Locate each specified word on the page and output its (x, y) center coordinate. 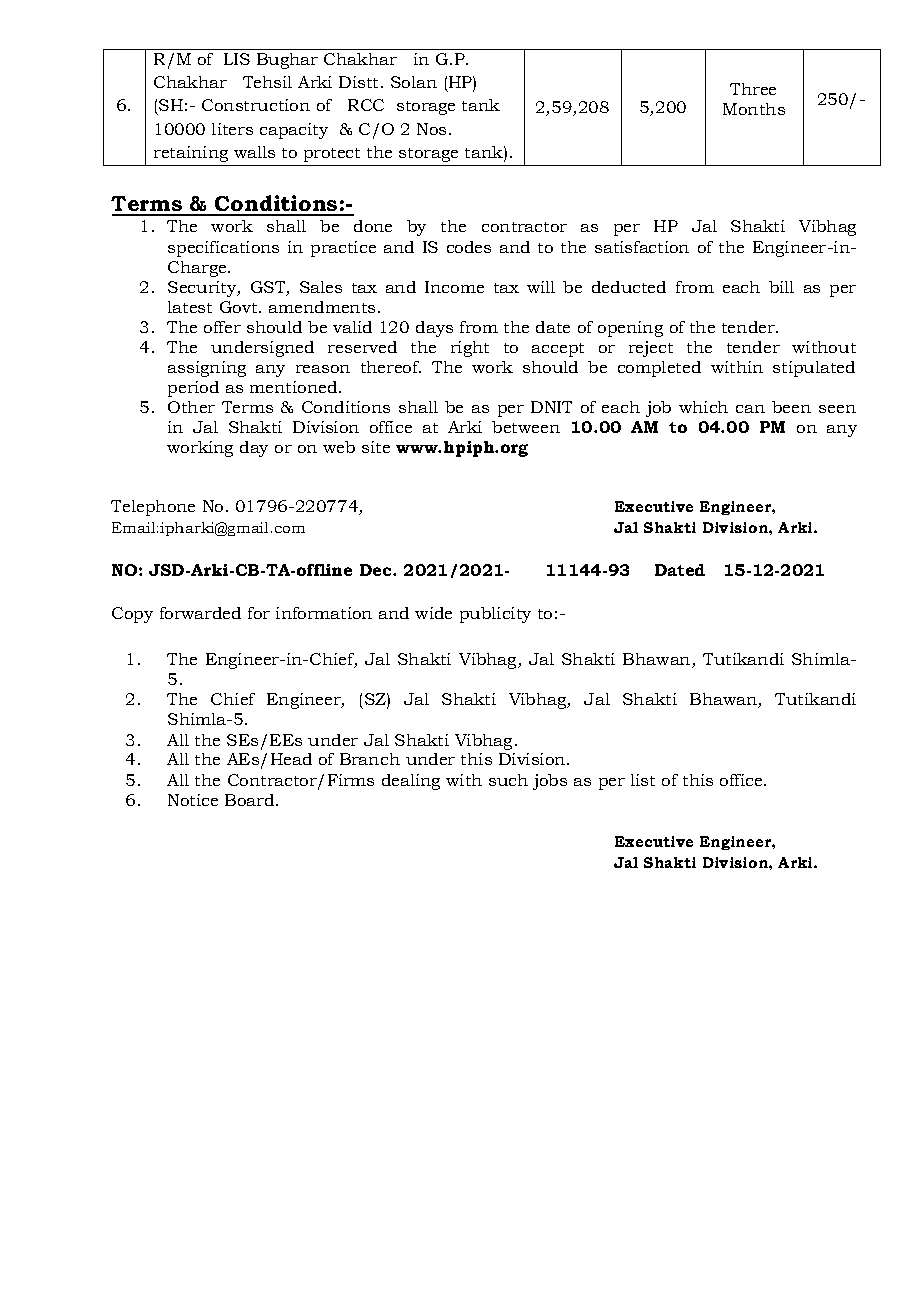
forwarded (200, 613)
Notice (193, 800)
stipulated (814, 369)
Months (754, 109)
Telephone (153, 508)
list (643, 780)
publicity (495, 615)
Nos (431, 129)
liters (232, 129)
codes (469, 247)
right (470, 349)
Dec (377, 570)
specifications (223, 249)
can (750, 409)
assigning (207, 369)
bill (781, 287)
